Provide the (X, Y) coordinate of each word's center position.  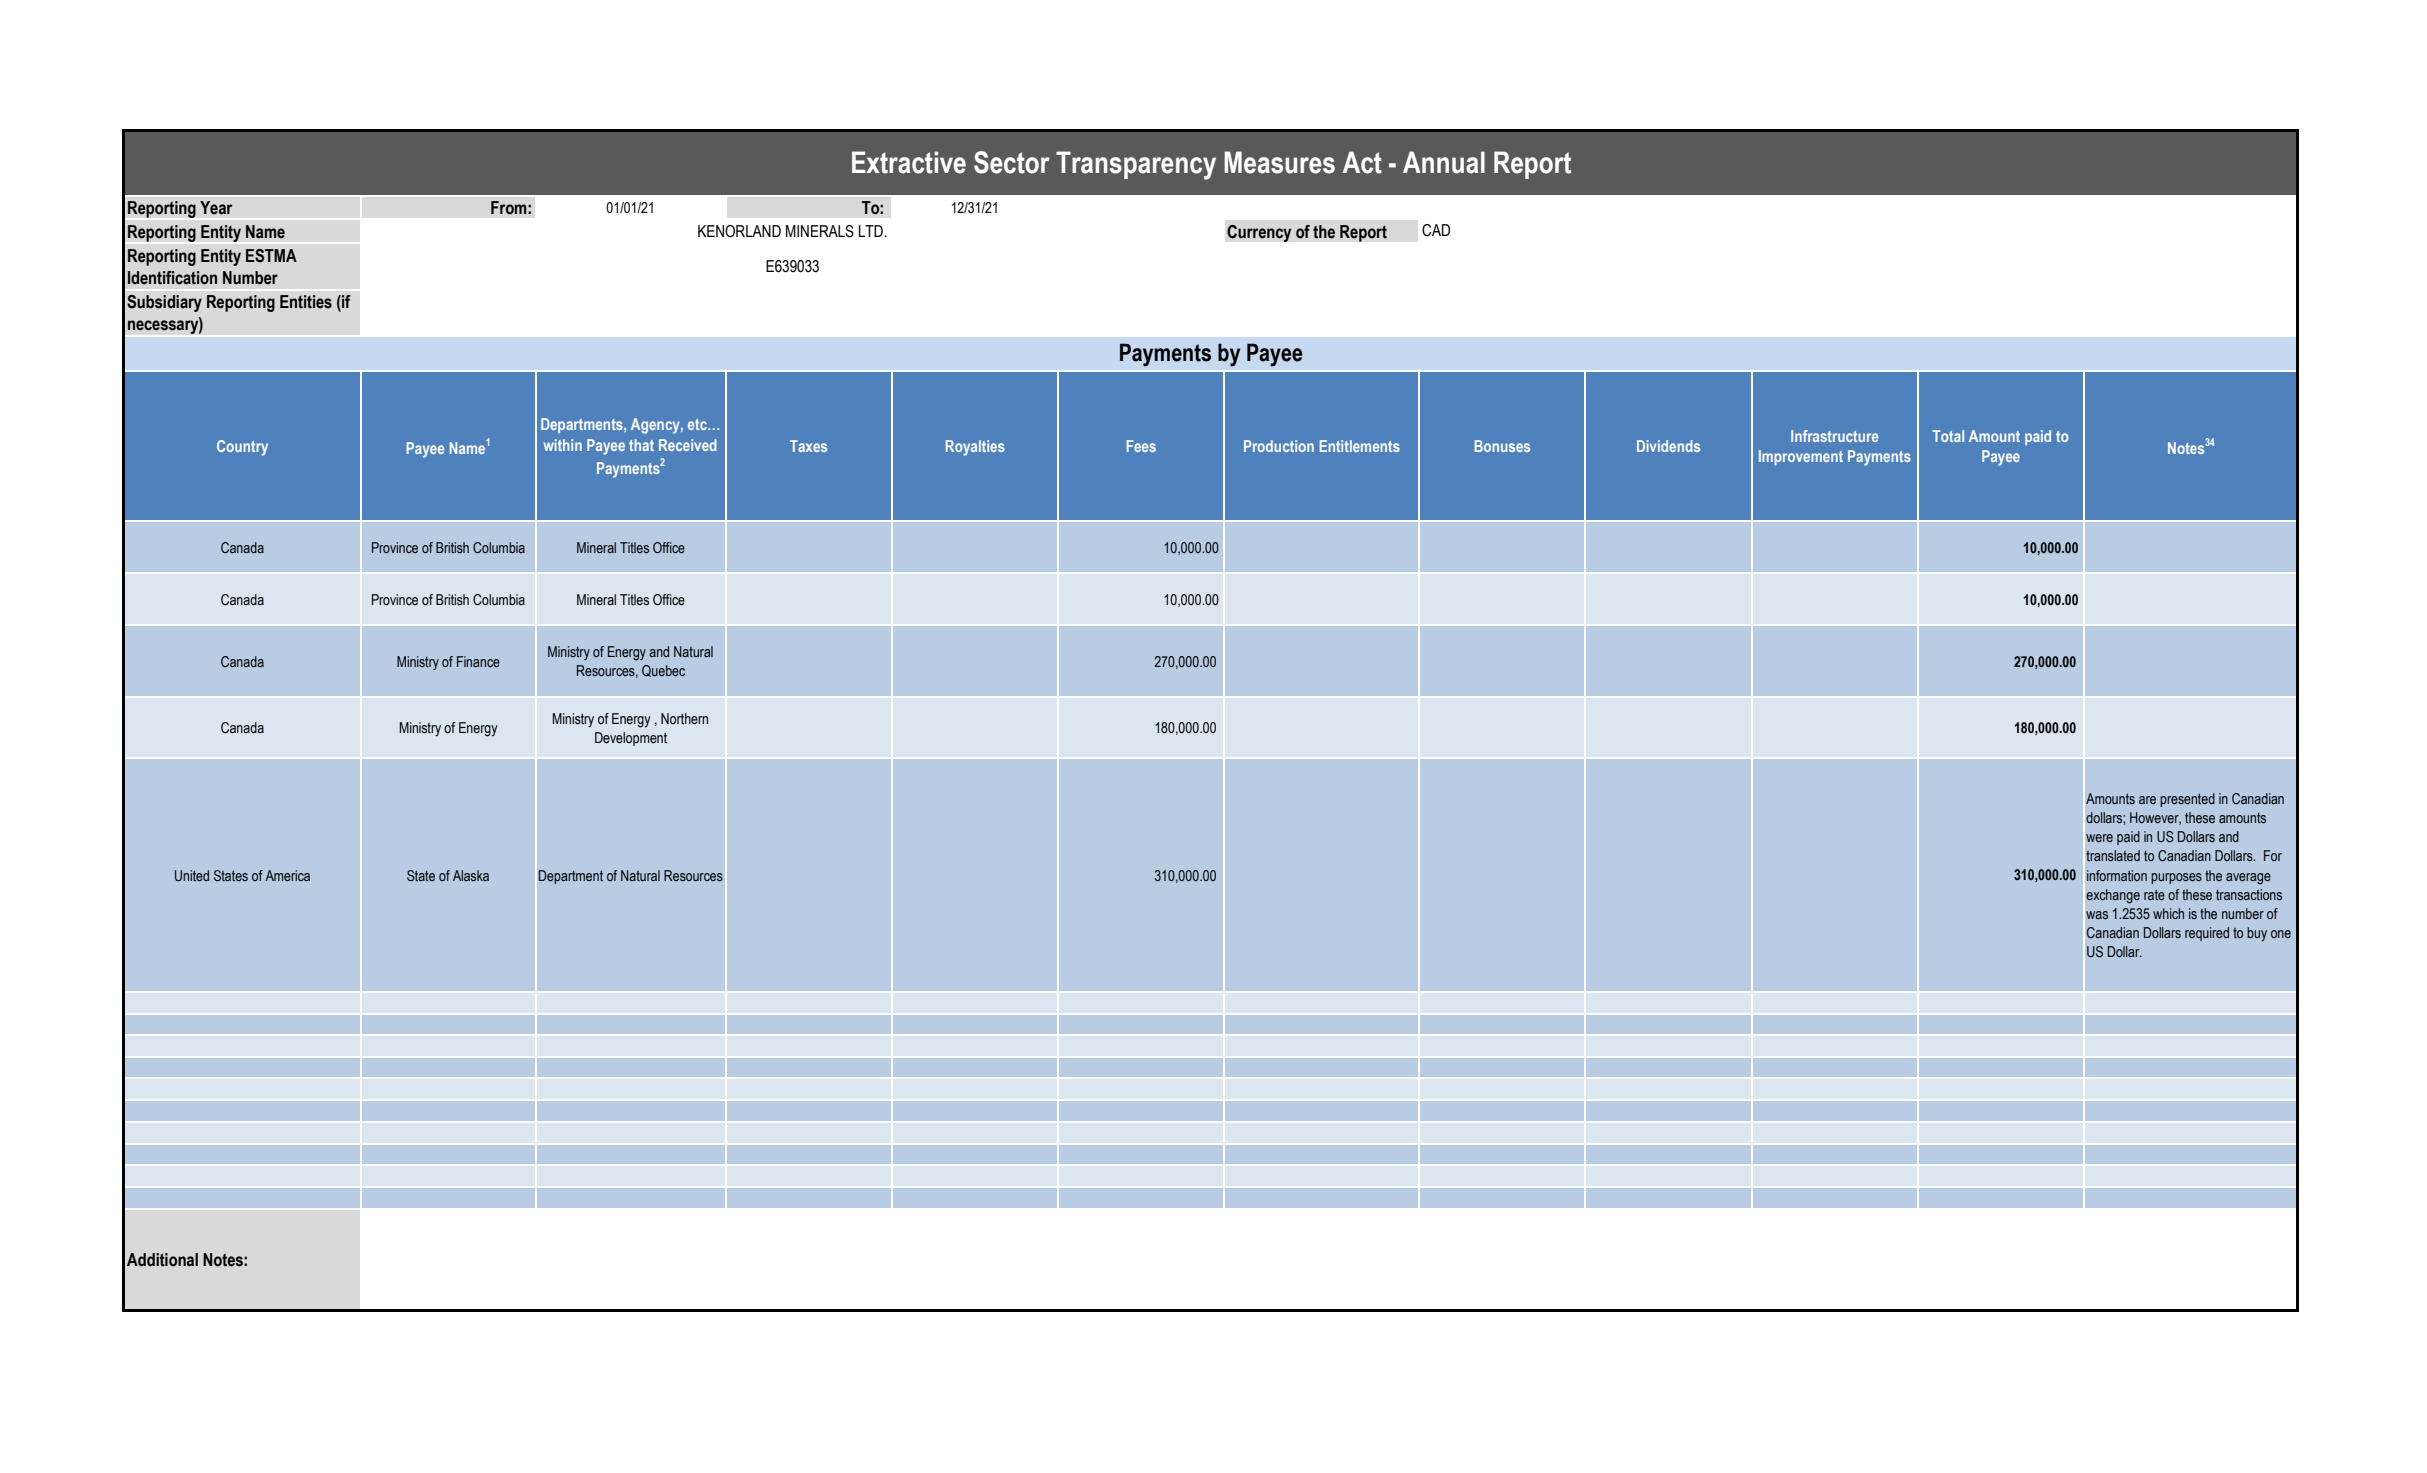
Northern (684, 719)
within (563, 445)
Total (1948, 436)
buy (2257, 934)
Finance (478, 661)
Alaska (471, 875)
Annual (1444, 162)
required (2207, 934)
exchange (2113, 896)
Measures (1279, 162)
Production (1279, 446)
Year (216, 208)
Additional (162, 1260)
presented (2187, 800)
